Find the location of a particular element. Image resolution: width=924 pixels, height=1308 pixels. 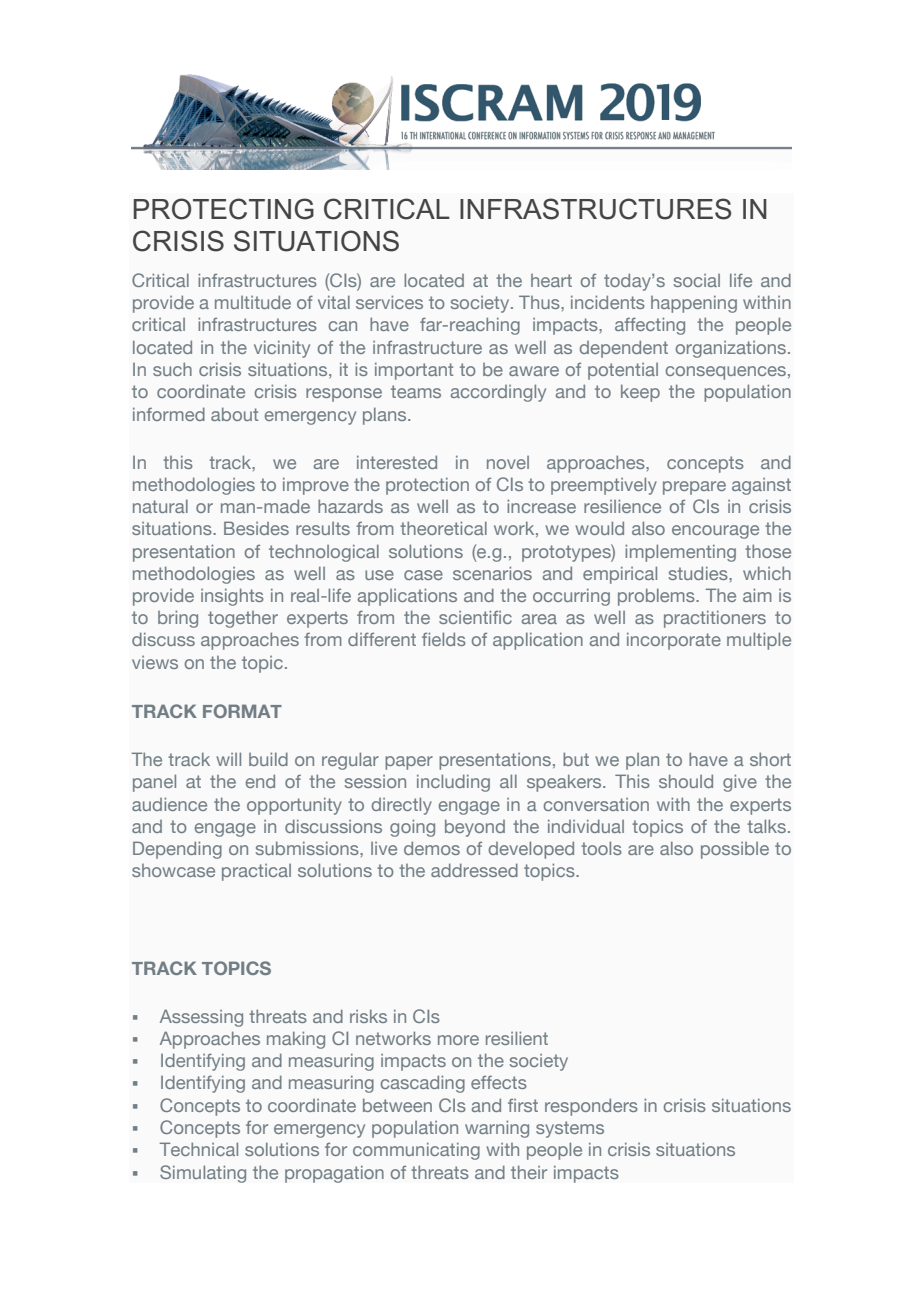

warning is located at coordinates (497, 1129).
